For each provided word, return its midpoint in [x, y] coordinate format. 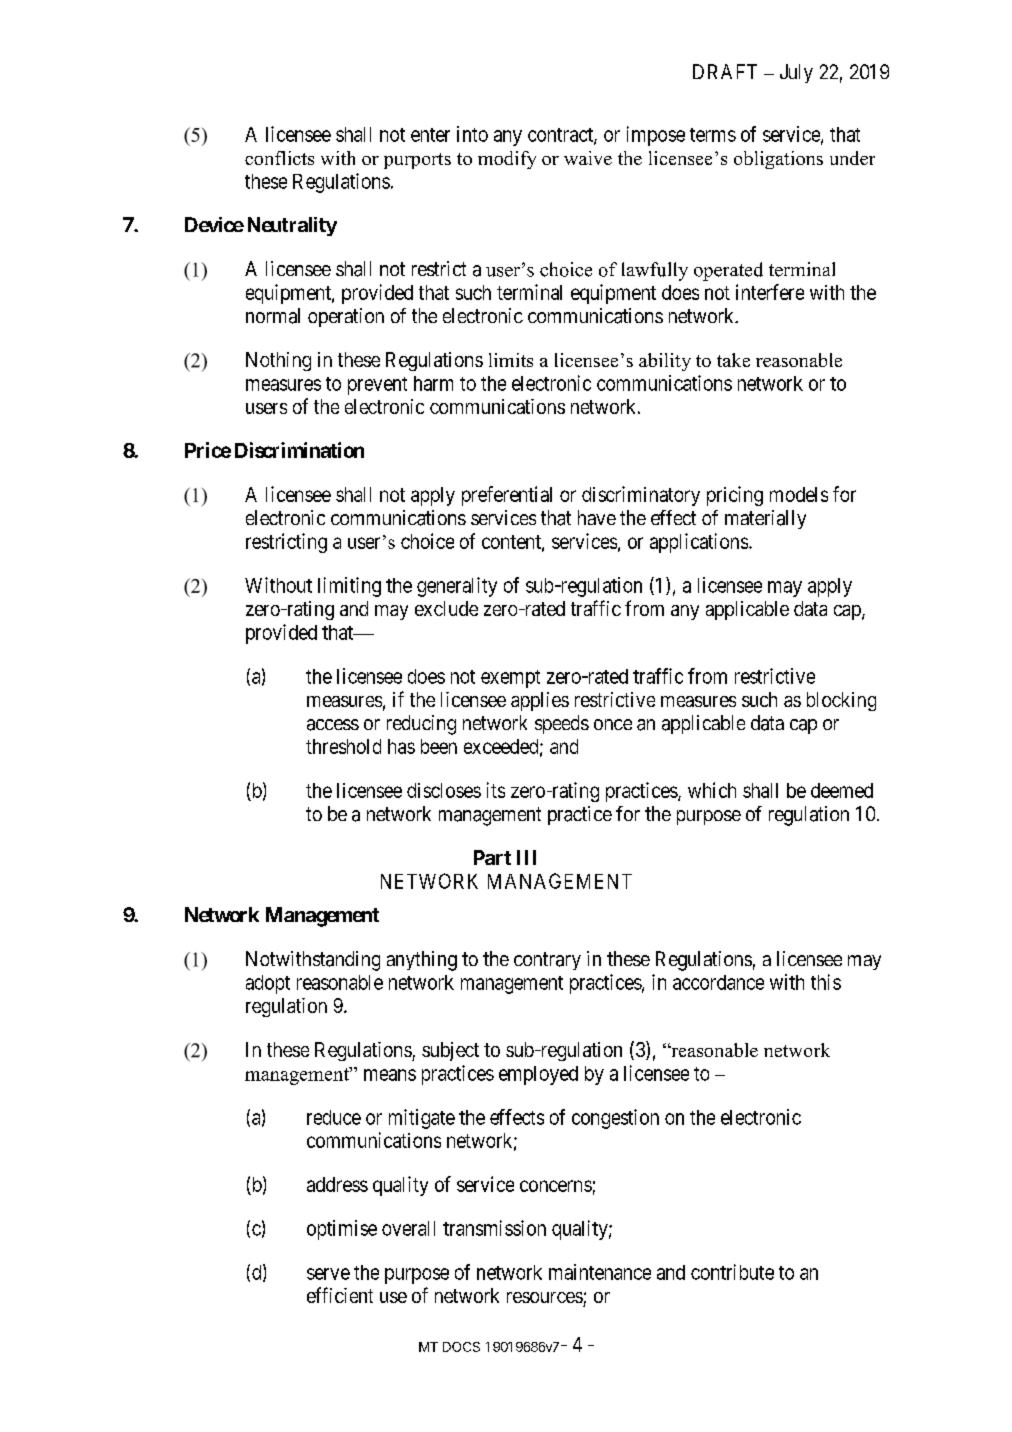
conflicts [279, 158]
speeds [562, 724]
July [796, 73]
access [333, 725]
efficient [340, 1295]
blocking [841, 701]
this [826, 982]
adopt [268, 984]
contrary [547, 961]
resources [545, 1297]
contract [561, 136]
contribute [732, 1272]
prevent [377, 386]
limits [511, 360]
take [733, 360]
